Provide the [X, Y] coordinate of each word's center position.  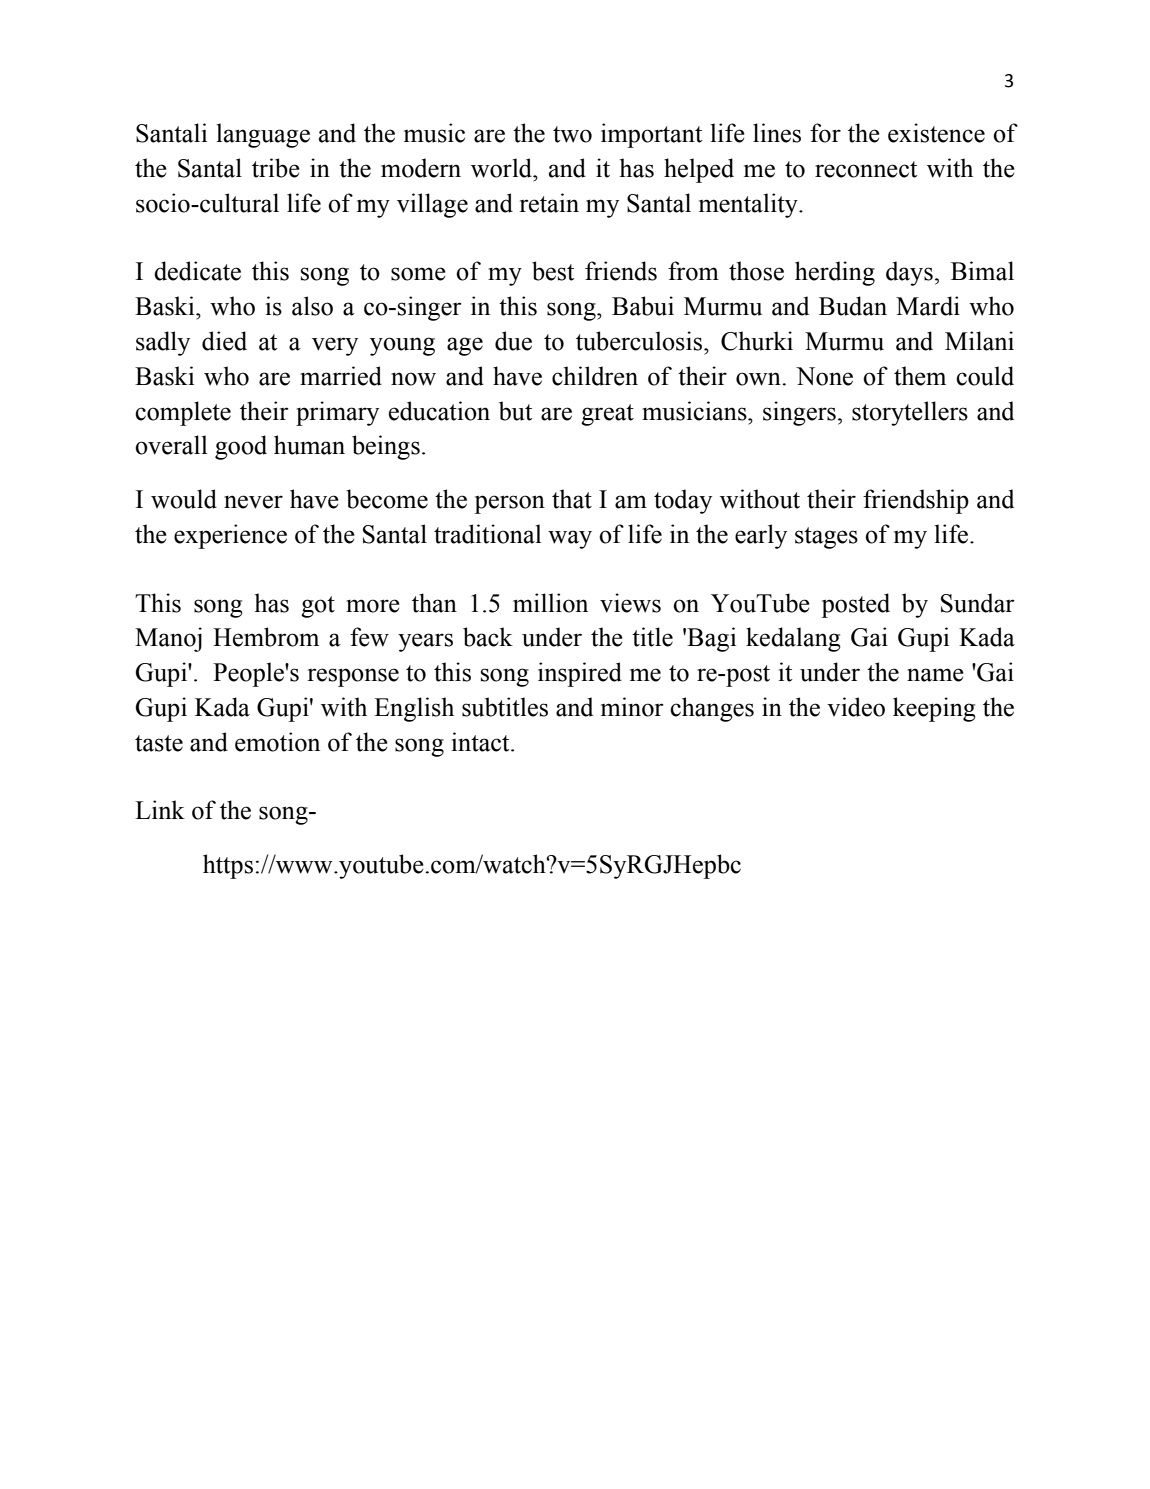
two [572, 134]
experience [230, 536]
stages [826, 538]
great [607, 415]
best [553, 271]
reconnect [866, 169]
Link [160, 809]
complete [183, 413]
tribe [276, 168]
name [935, 675]
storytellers [910, 413]
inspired [580, 674]
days [909, 273]
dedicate [197, 271]
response [353, 677]
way [570, 539]
